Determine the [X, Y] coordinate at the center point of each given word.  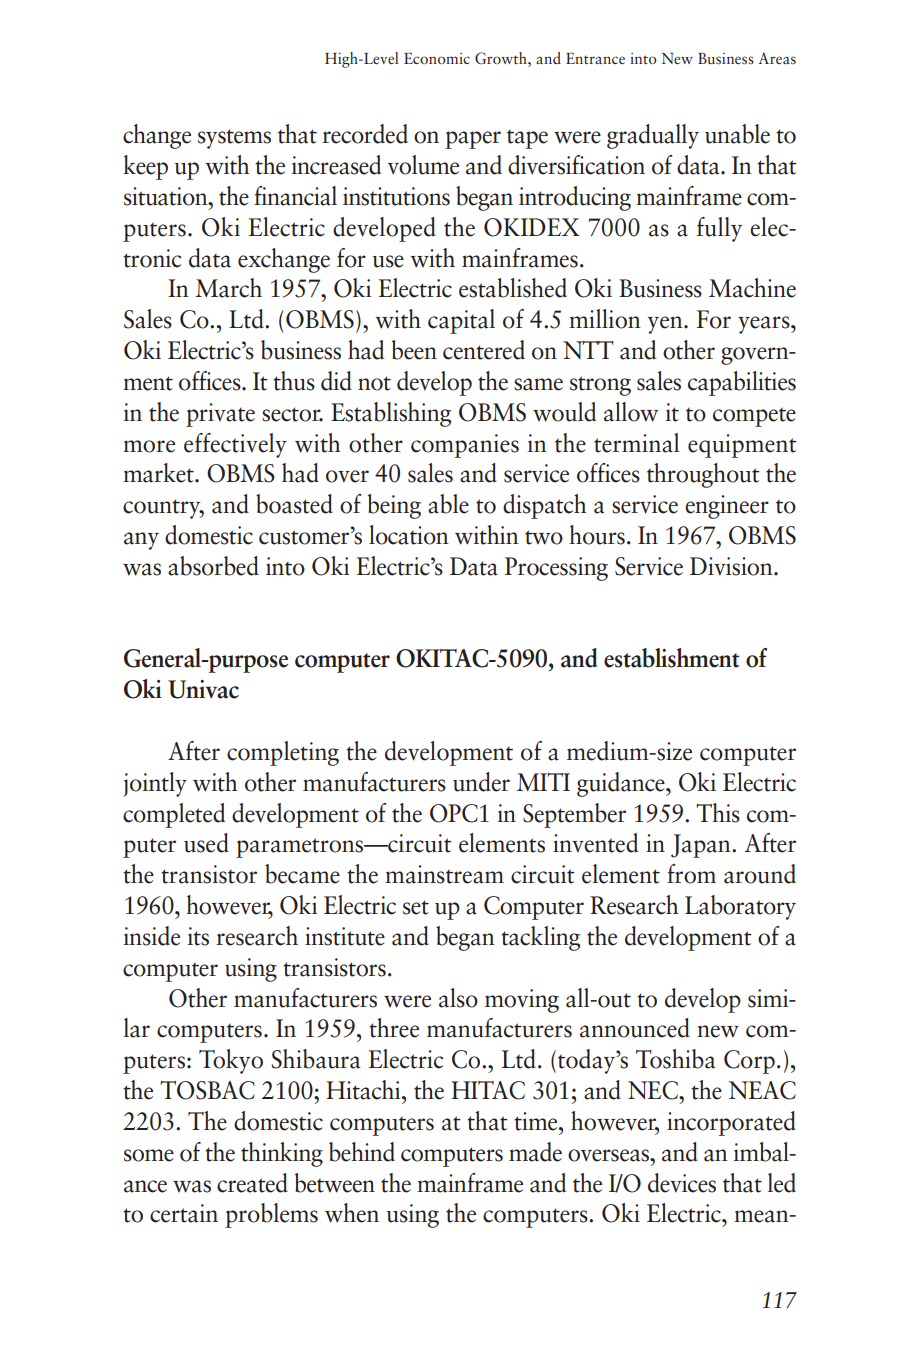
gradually [653, 136]
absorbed [213, 566]
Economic [437, 58]
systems [234, 139]
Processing [556, 569]
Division [732, 566]
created [252, 1183]
